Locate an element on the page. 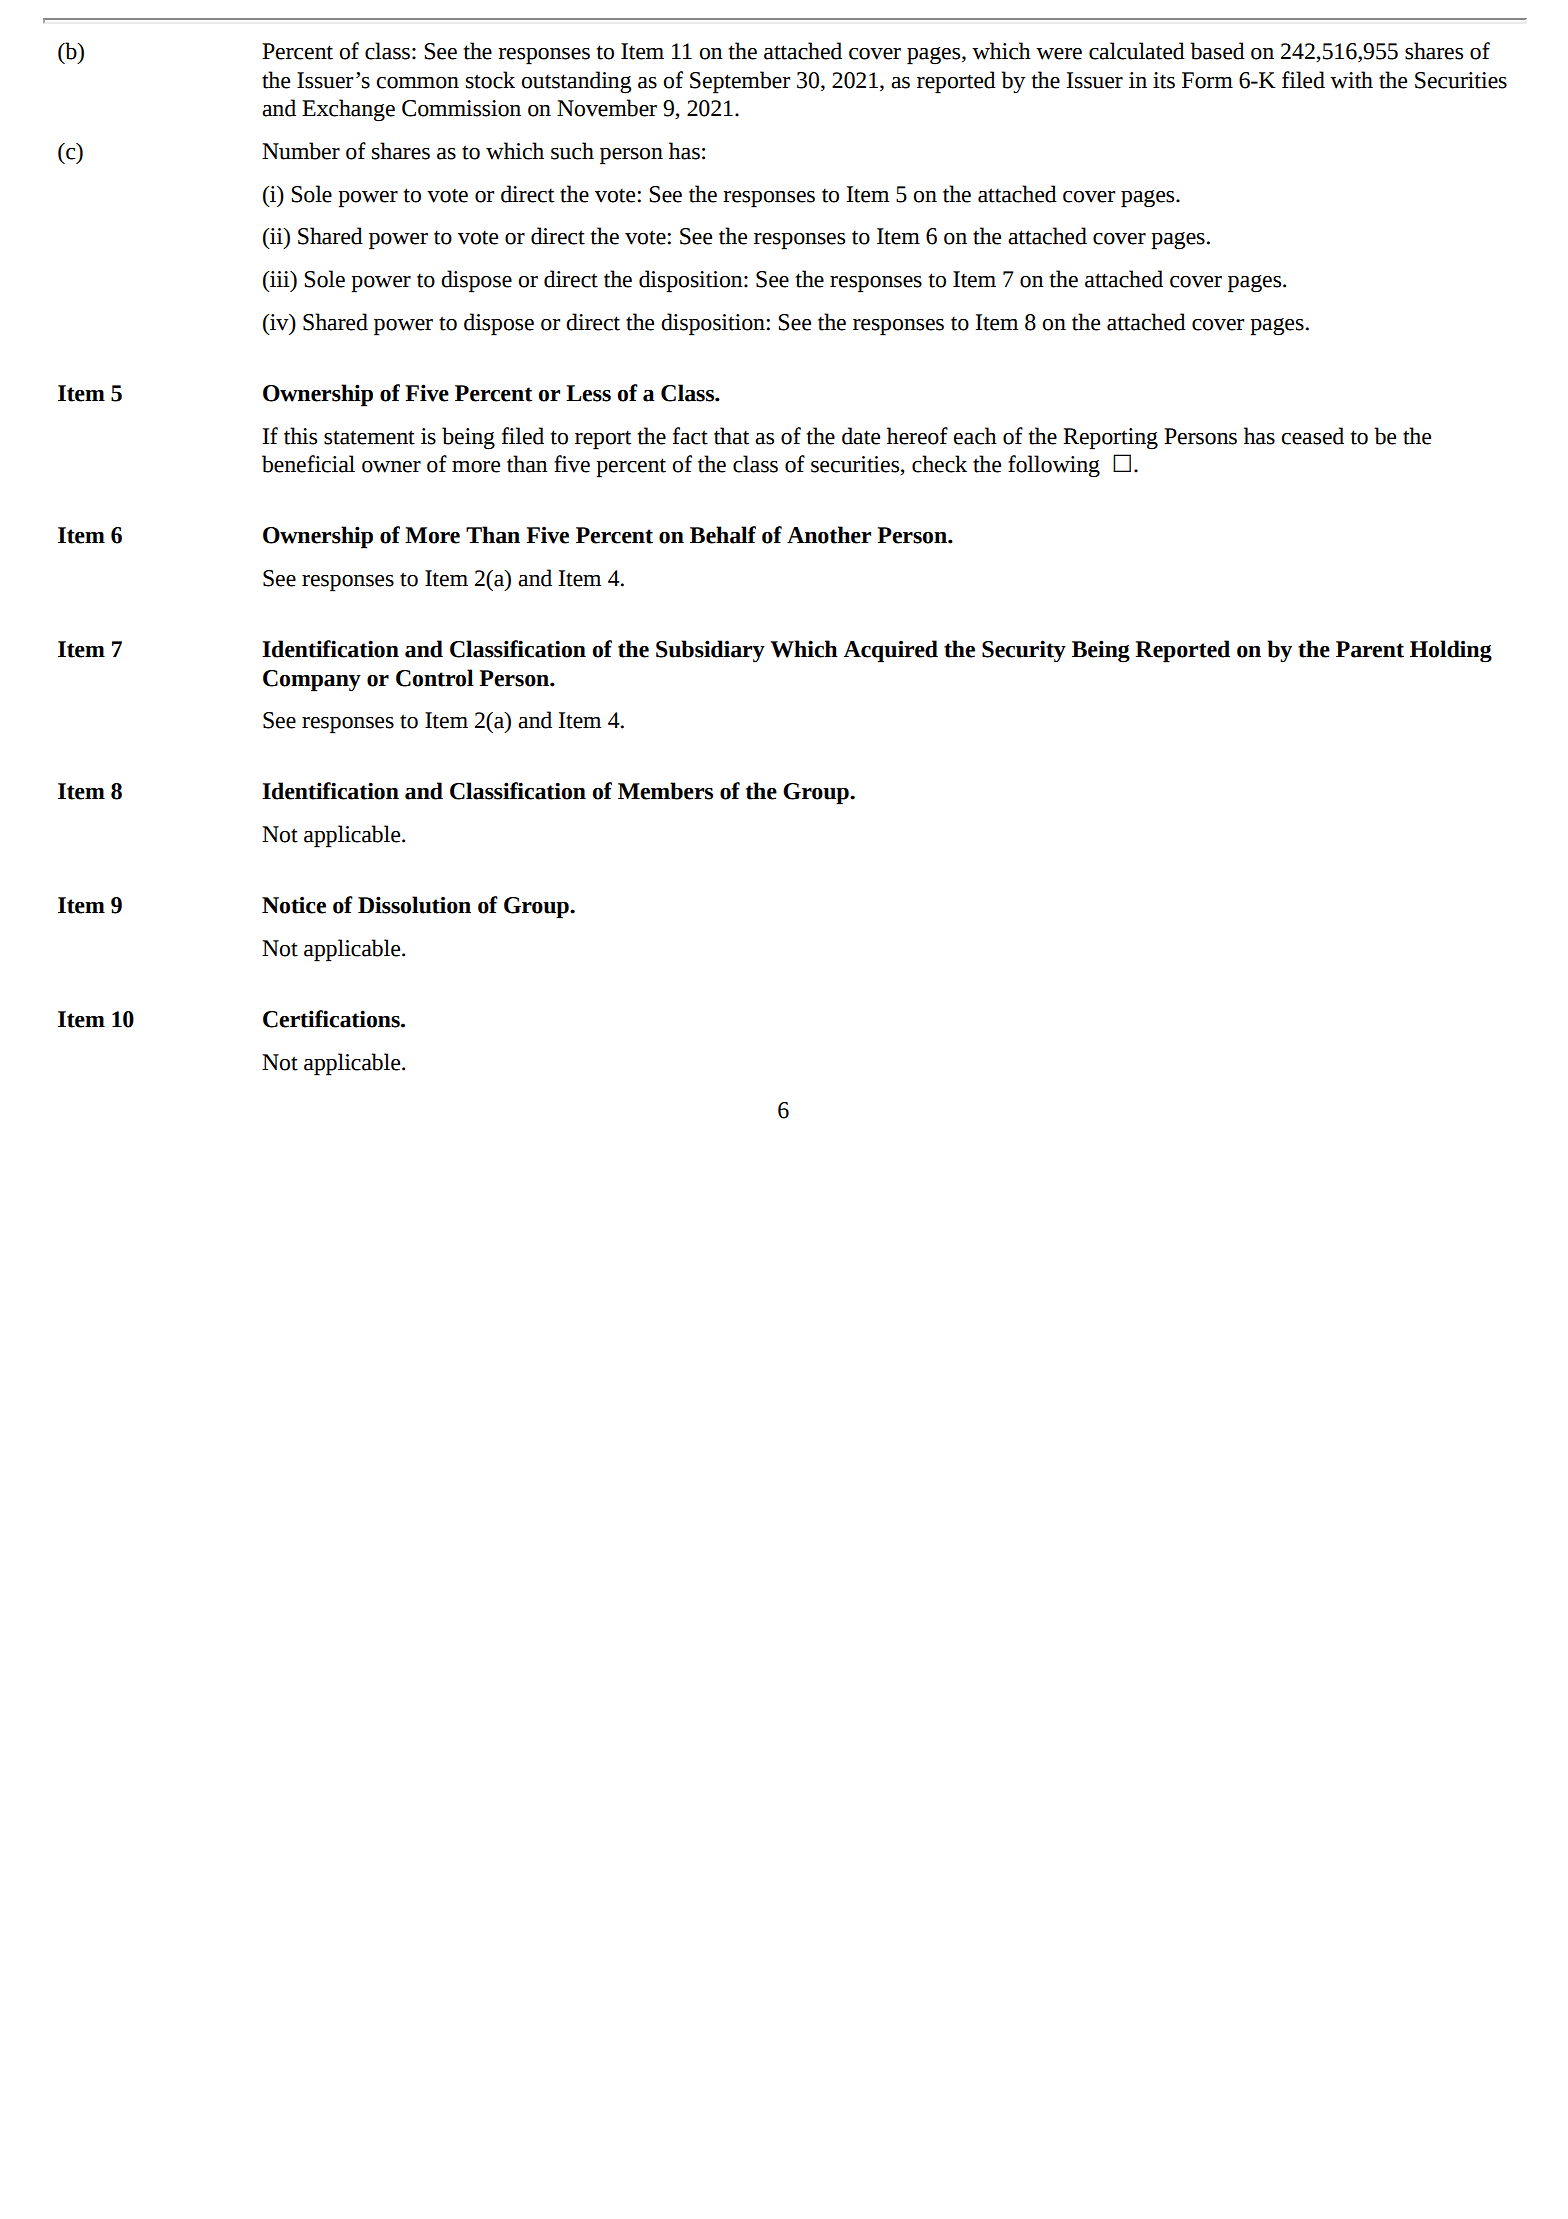  Members is located at coordinates (665, 791).
